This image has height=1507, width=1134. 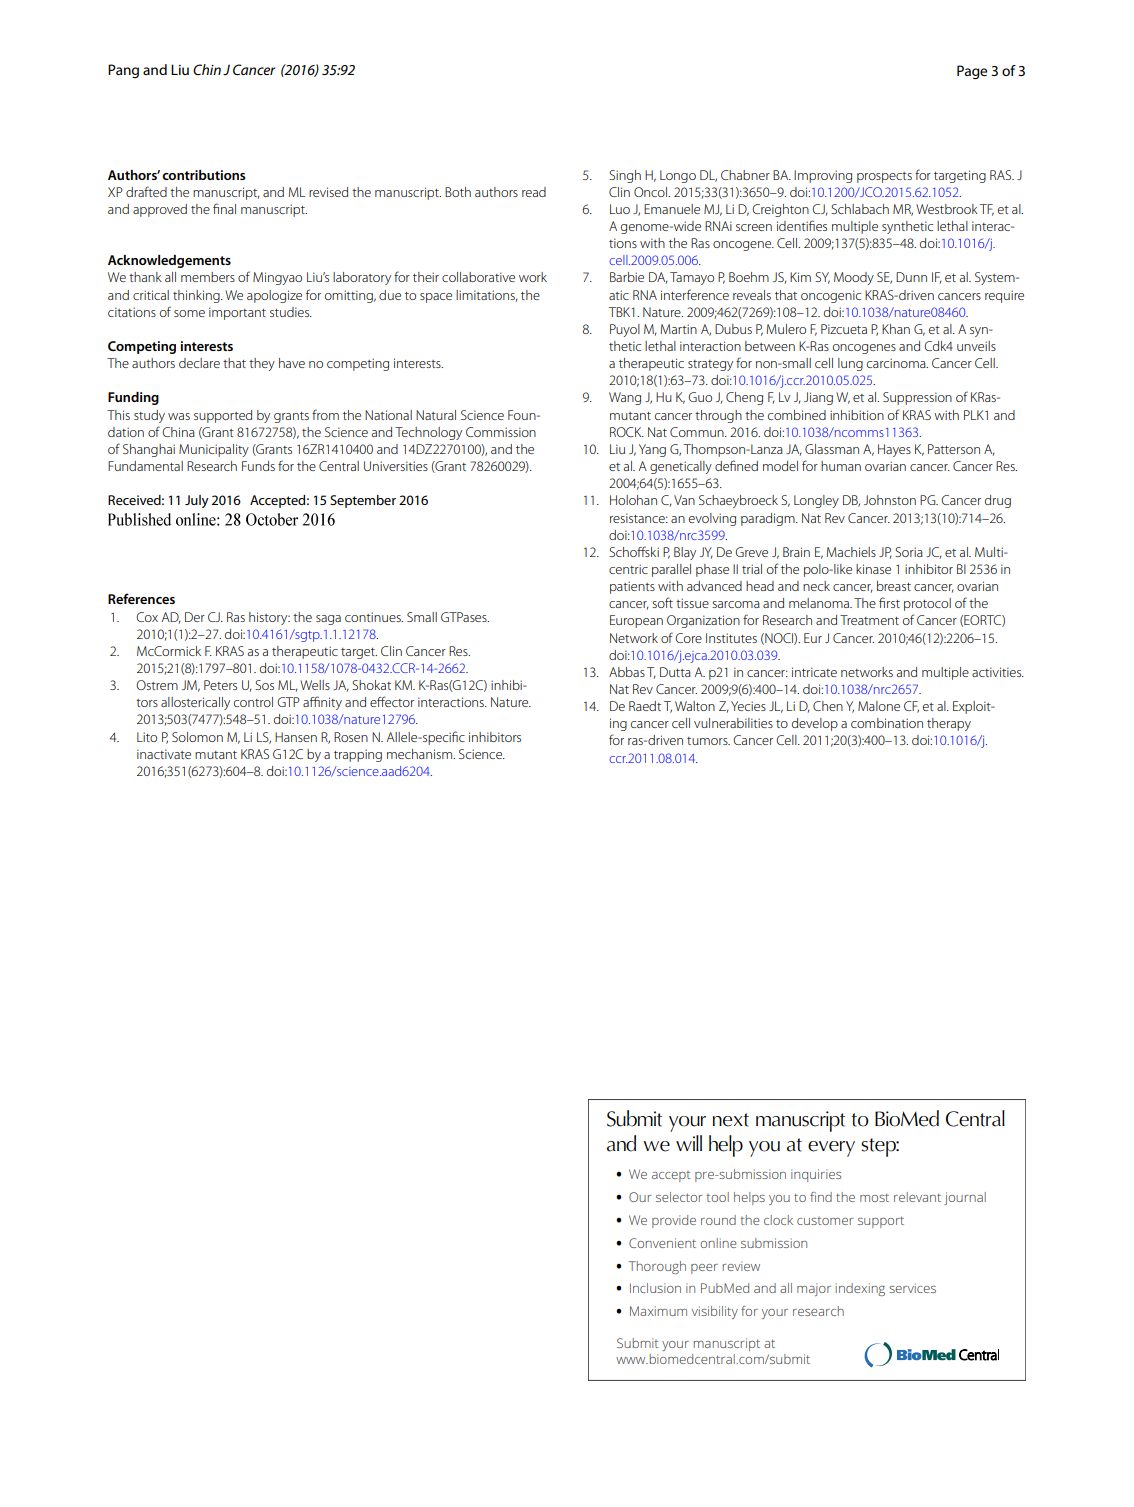 What do you see at coordinates (972, 72) in the image?
I see `Page` at bounding box center [972, 72].
